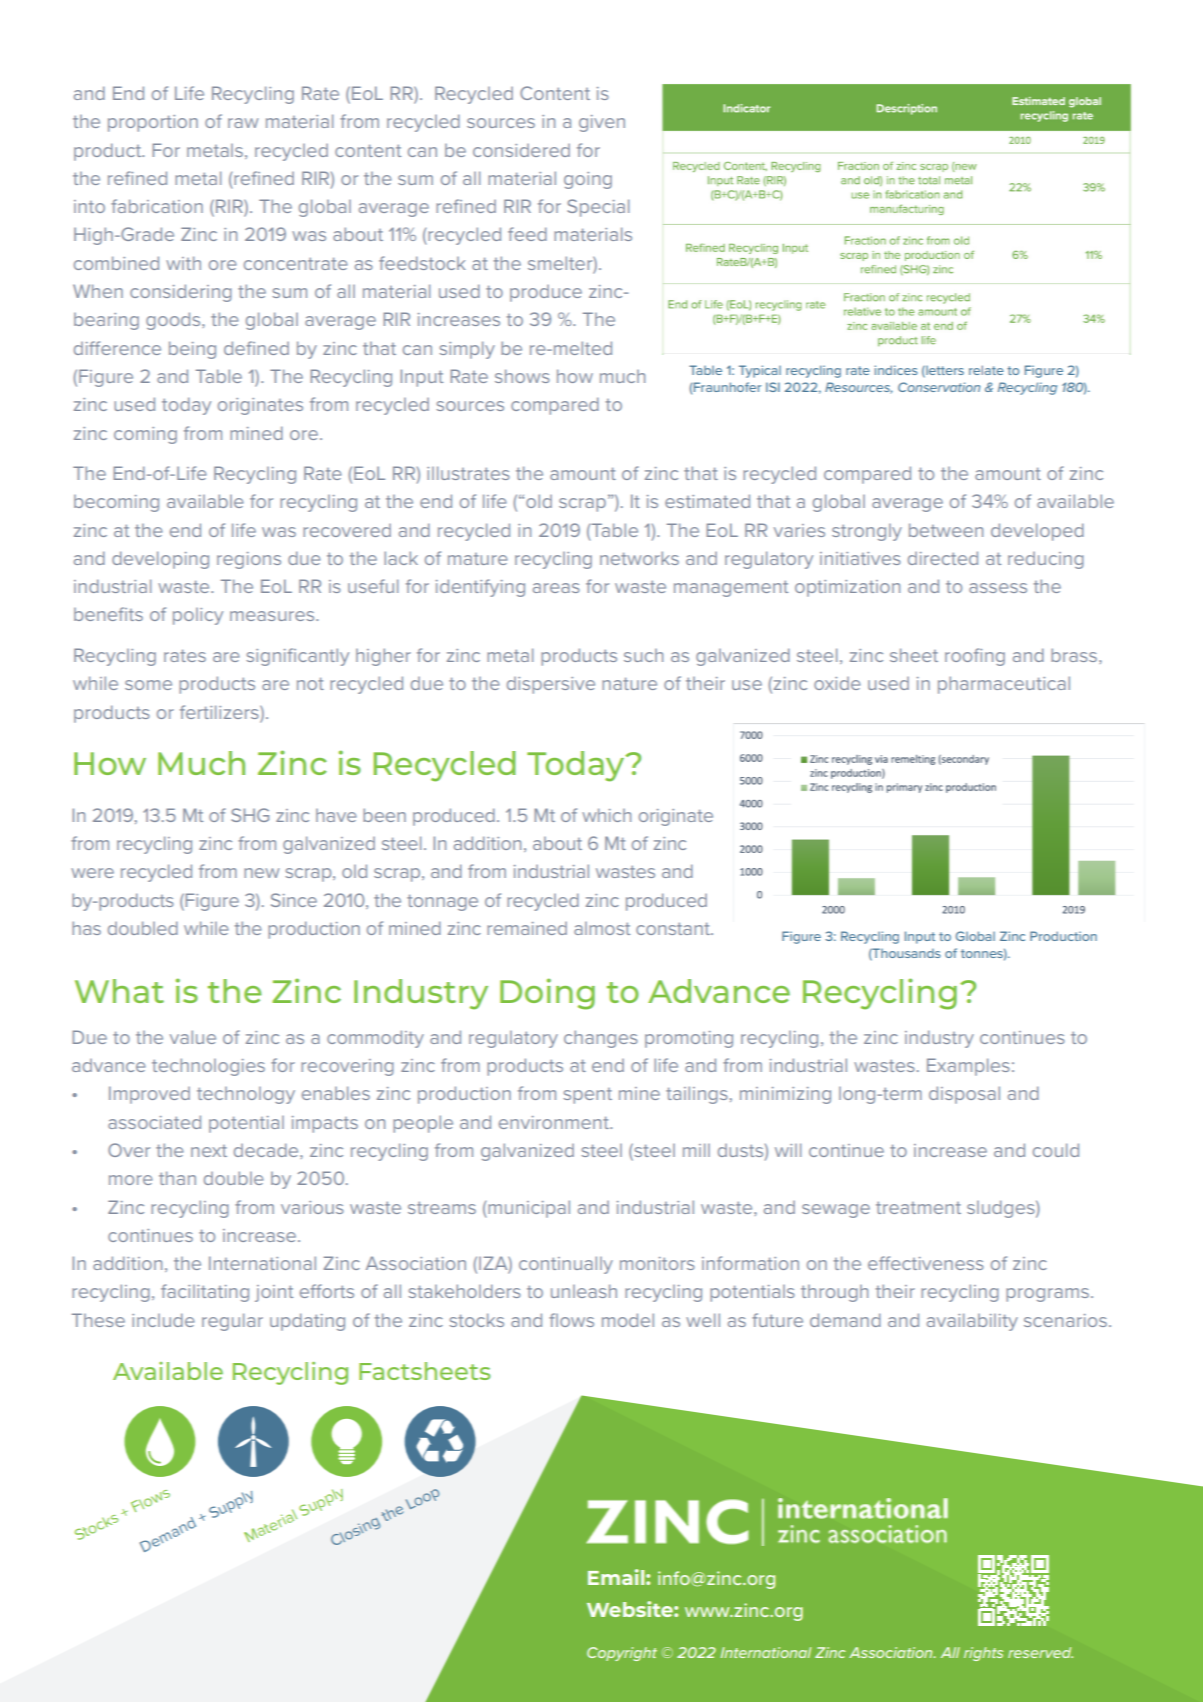 This image has height=1702, width=1203. Describe the element at coordinates (193, 1037) in the image. I see `value` at that location.
